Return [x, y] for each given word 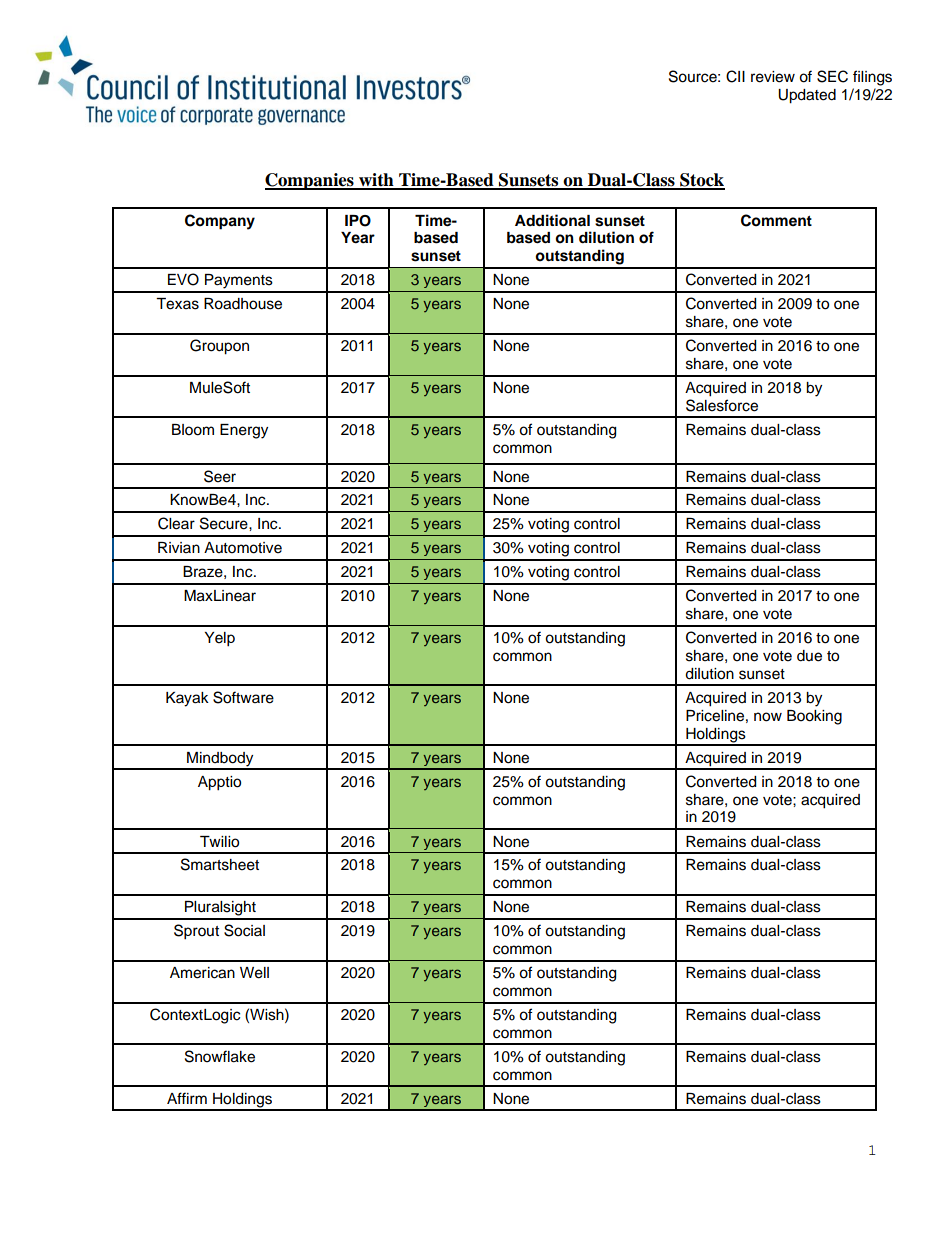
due [809, 656]
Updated [807, 96]
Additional [552, 220]
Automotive [243, 548]
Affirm [187, 1098]
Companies [310, 181]
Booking [814, 717]
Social [244, 930]
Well [254, 973]
